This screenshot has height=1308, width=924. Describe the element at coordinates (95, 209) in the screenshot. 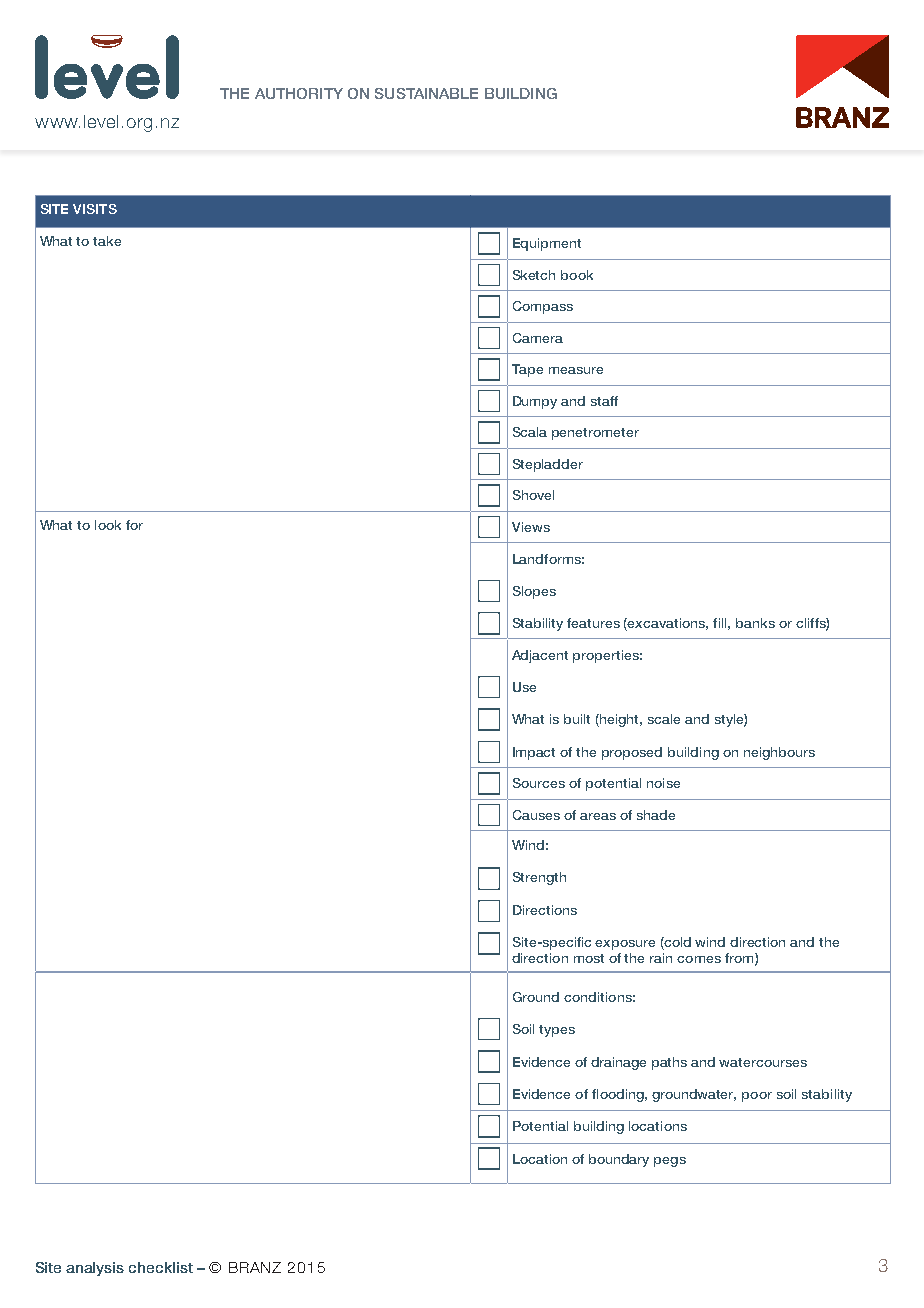

I see `VISITS` at that location.
